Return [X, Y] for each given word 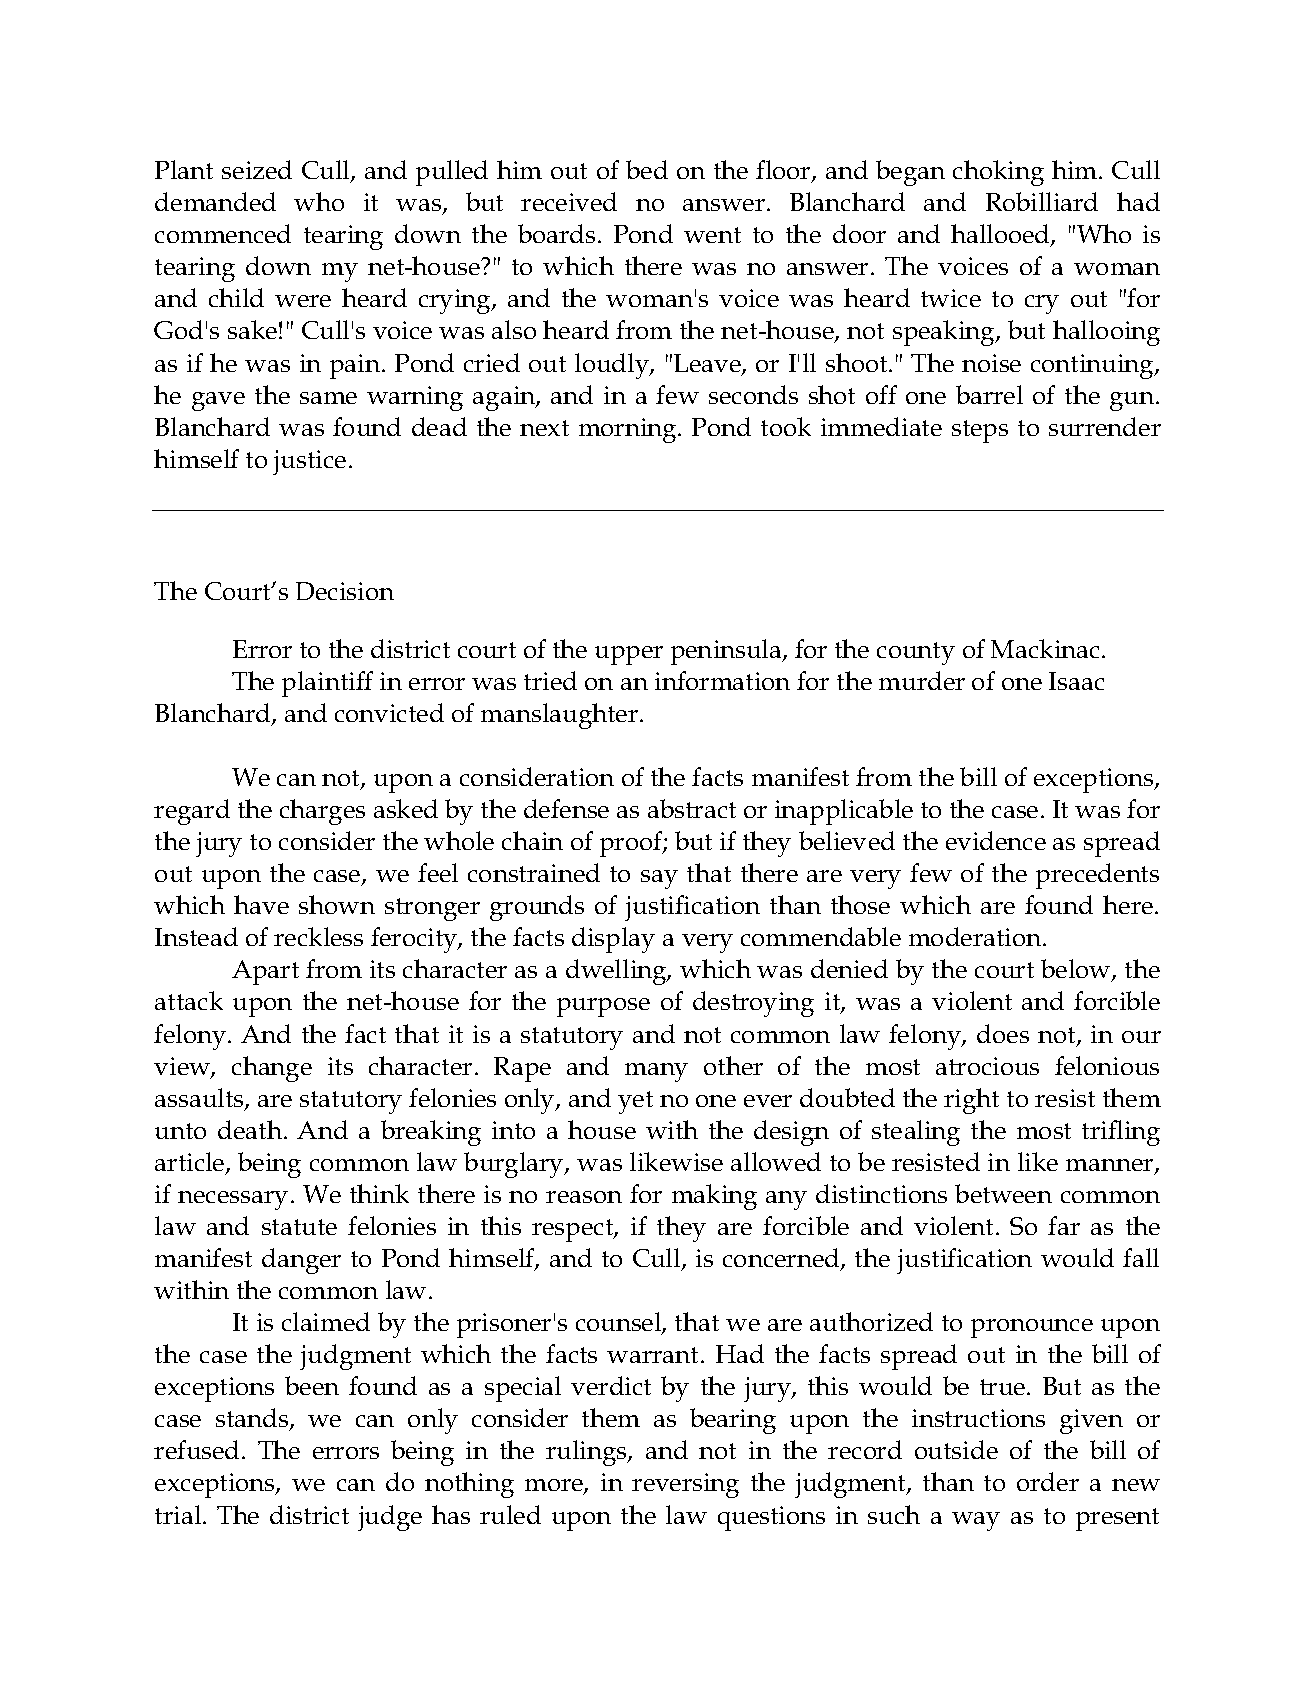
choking [998, 173]
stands [253, 1419]
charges [322, 812]
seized [257, 169]
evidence [996, 840]
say [659, 879]
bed [647, 169]
